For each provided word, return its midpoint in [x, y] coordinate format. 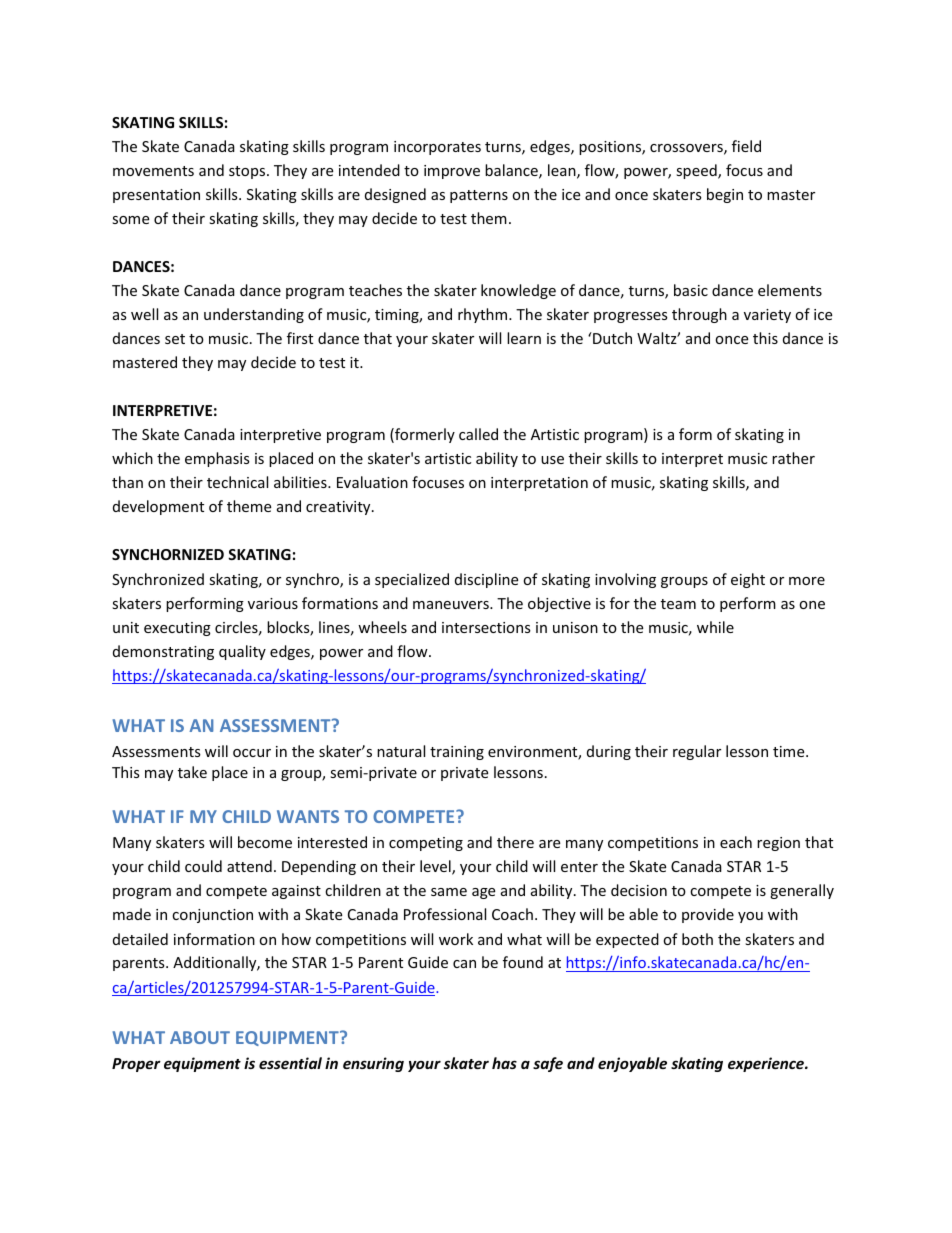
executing [177, 629]
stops [248, 172]
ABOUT [200, 1037]
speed [697, 171]
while [715, 627]
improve [452, 172]
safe [548, 1064]
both [697, 939]
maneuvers [452, 605]
